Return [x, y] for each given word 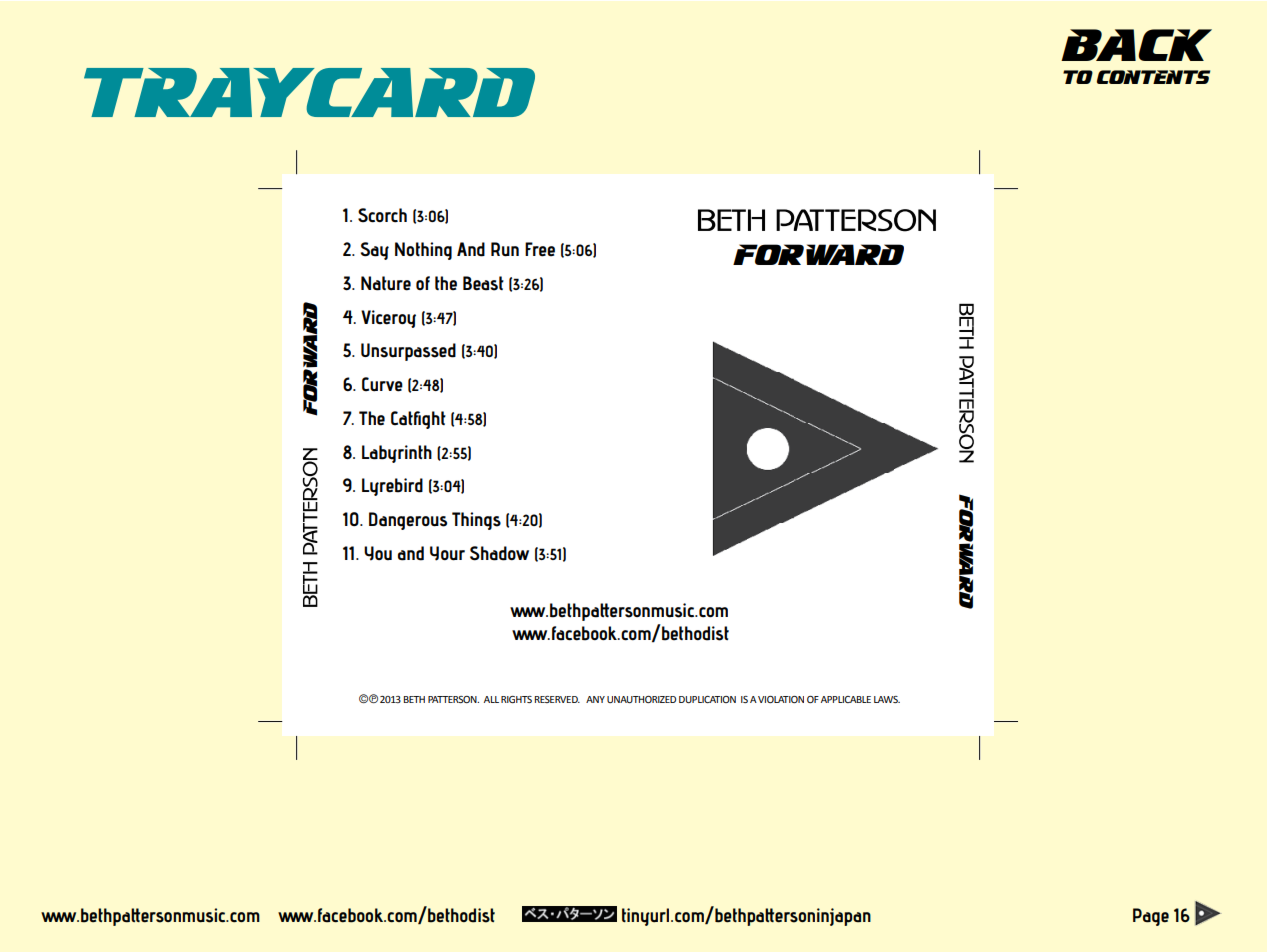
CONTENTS [1153, 77]
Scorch [382, 215]
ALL [491, 699]
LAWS [887, 699]
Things [476, 521]
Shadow [499, 553]
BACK [1136, 45]
